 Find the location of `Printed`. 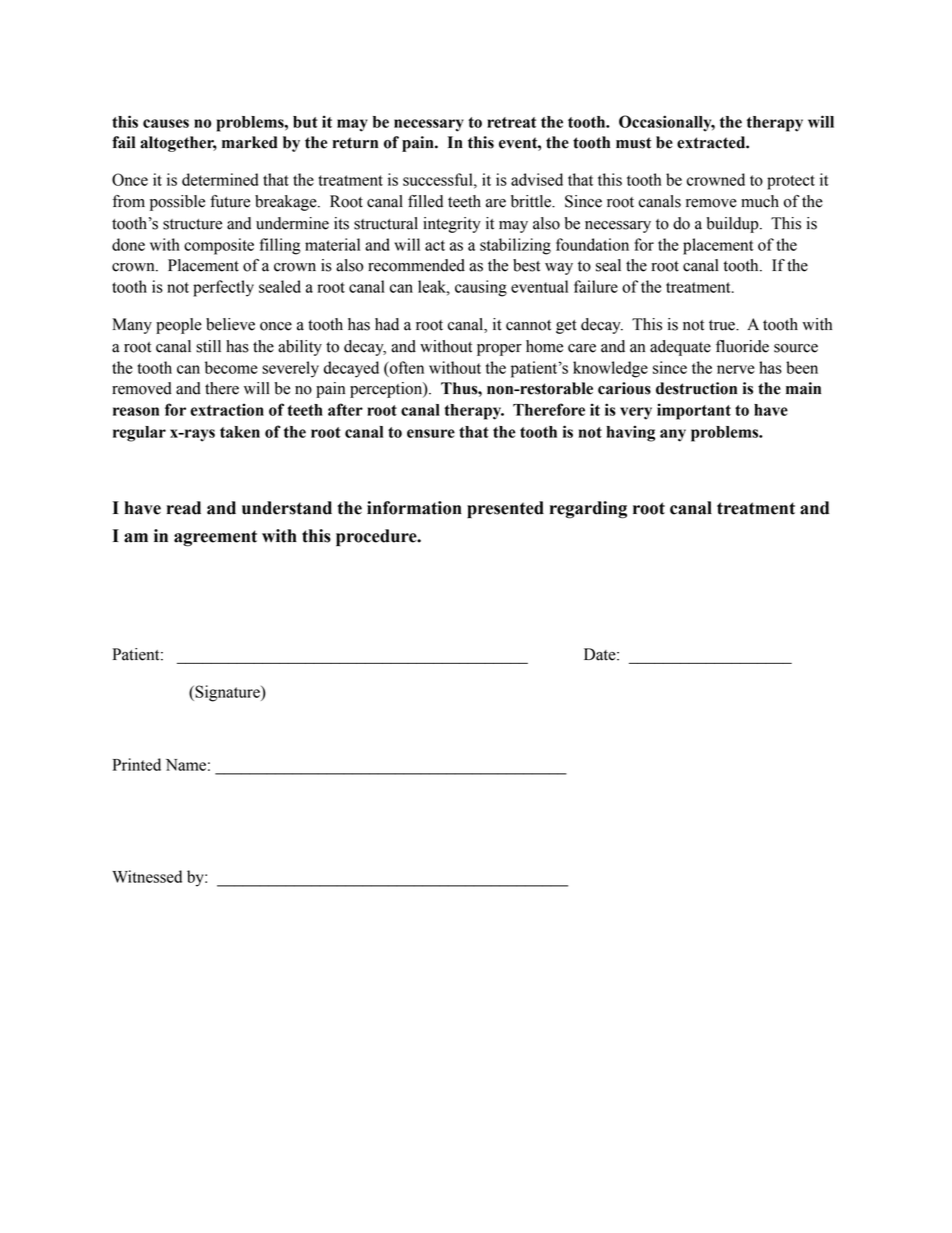

Printed is located at coordinates (137, 764).
